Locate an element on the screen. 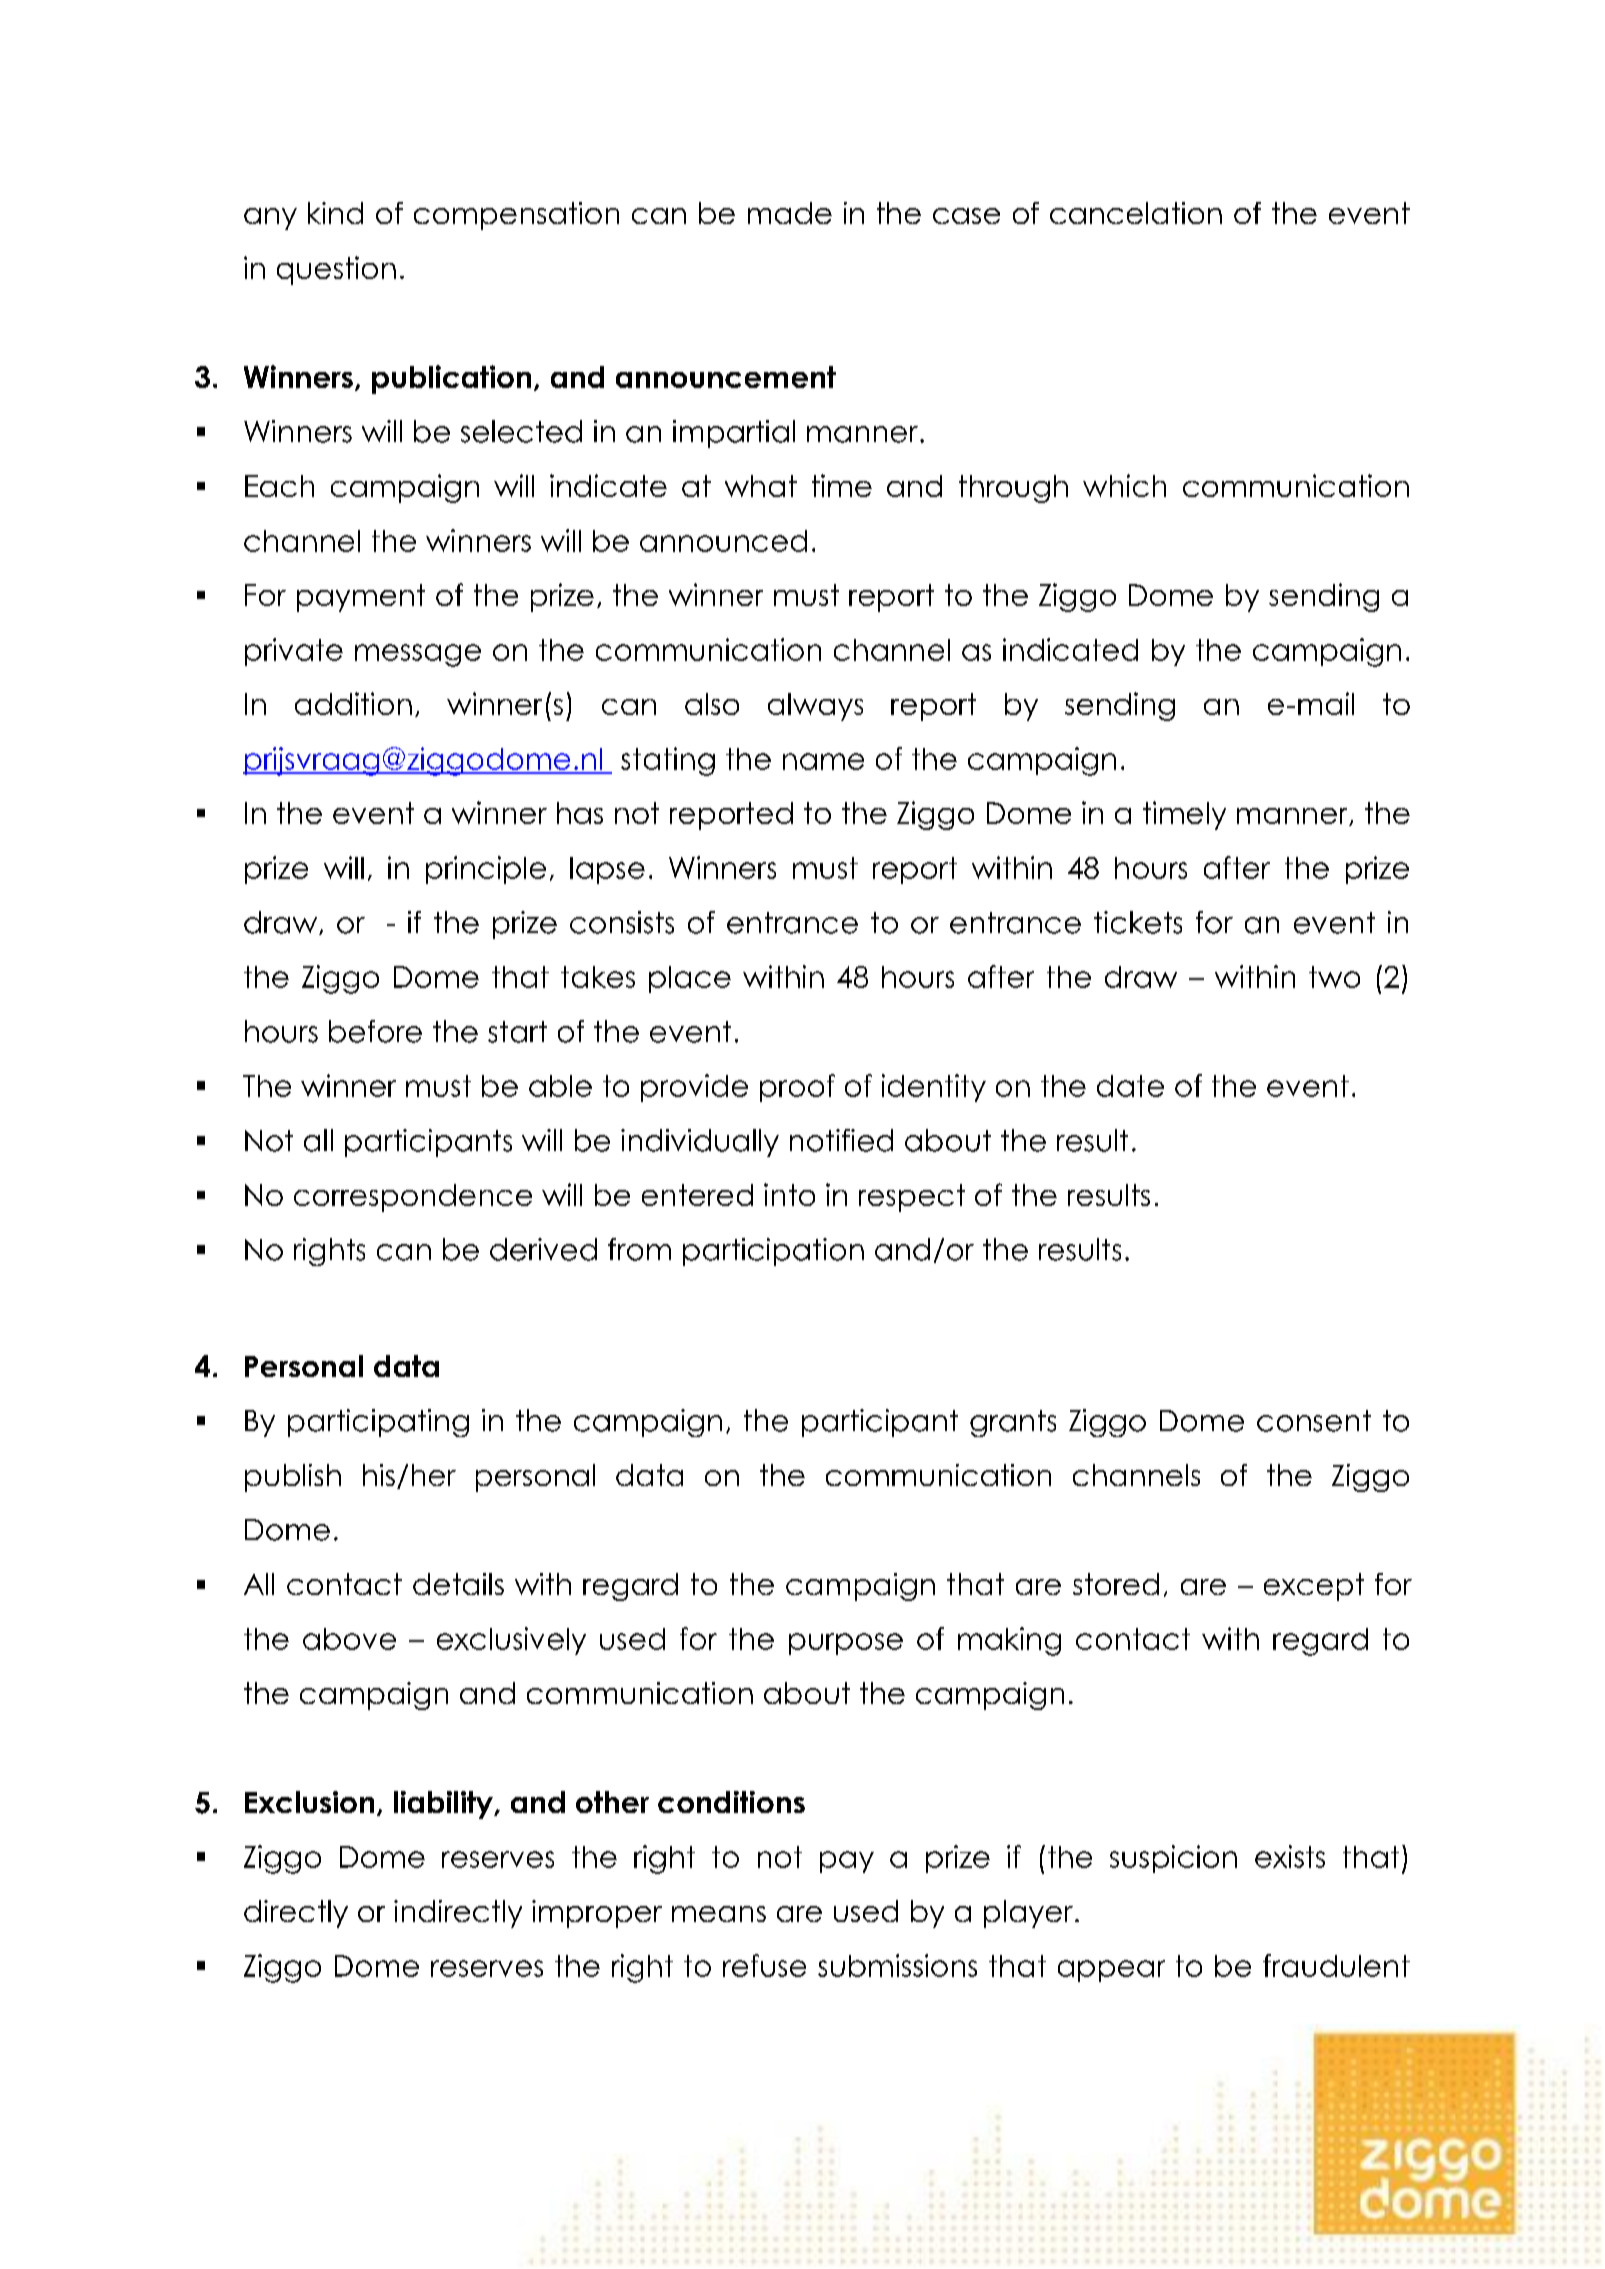 The width and height of the screenshot is (1605, 2269). participating is located at coordinates (378, 1423).
